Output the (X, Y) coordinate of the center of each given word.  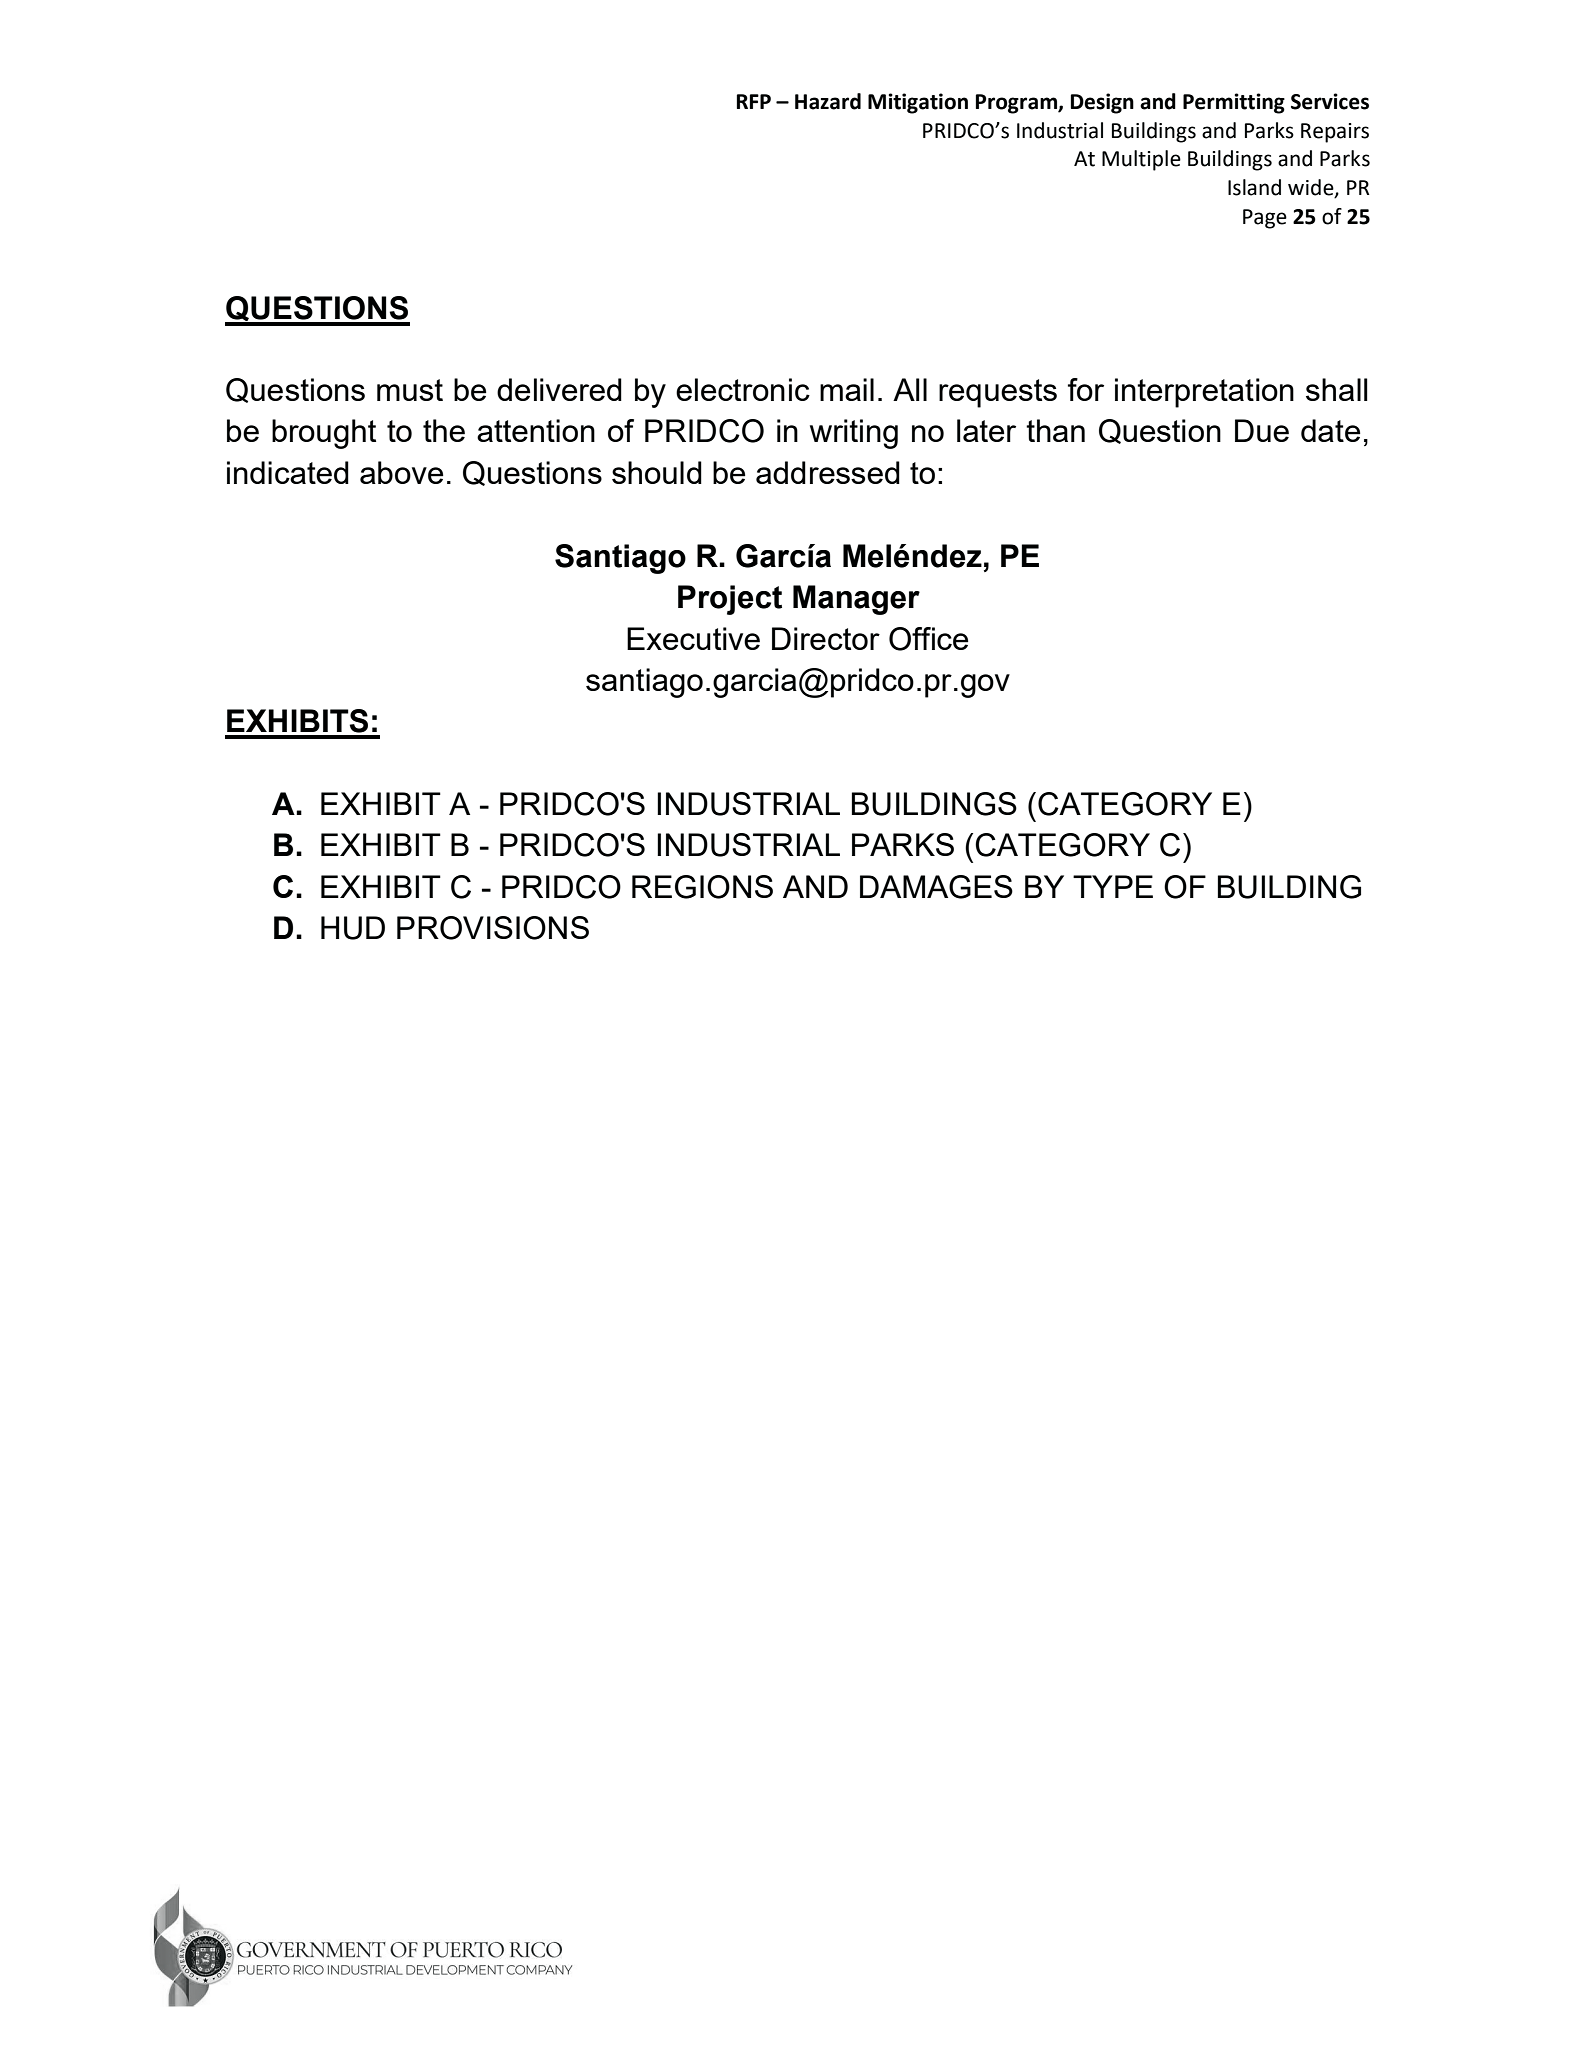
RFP (754, 101)
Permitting (1234, 103)
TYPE (1113, 886)
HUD (353, 928)
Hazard (828, 101)
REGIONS (702, 887)
